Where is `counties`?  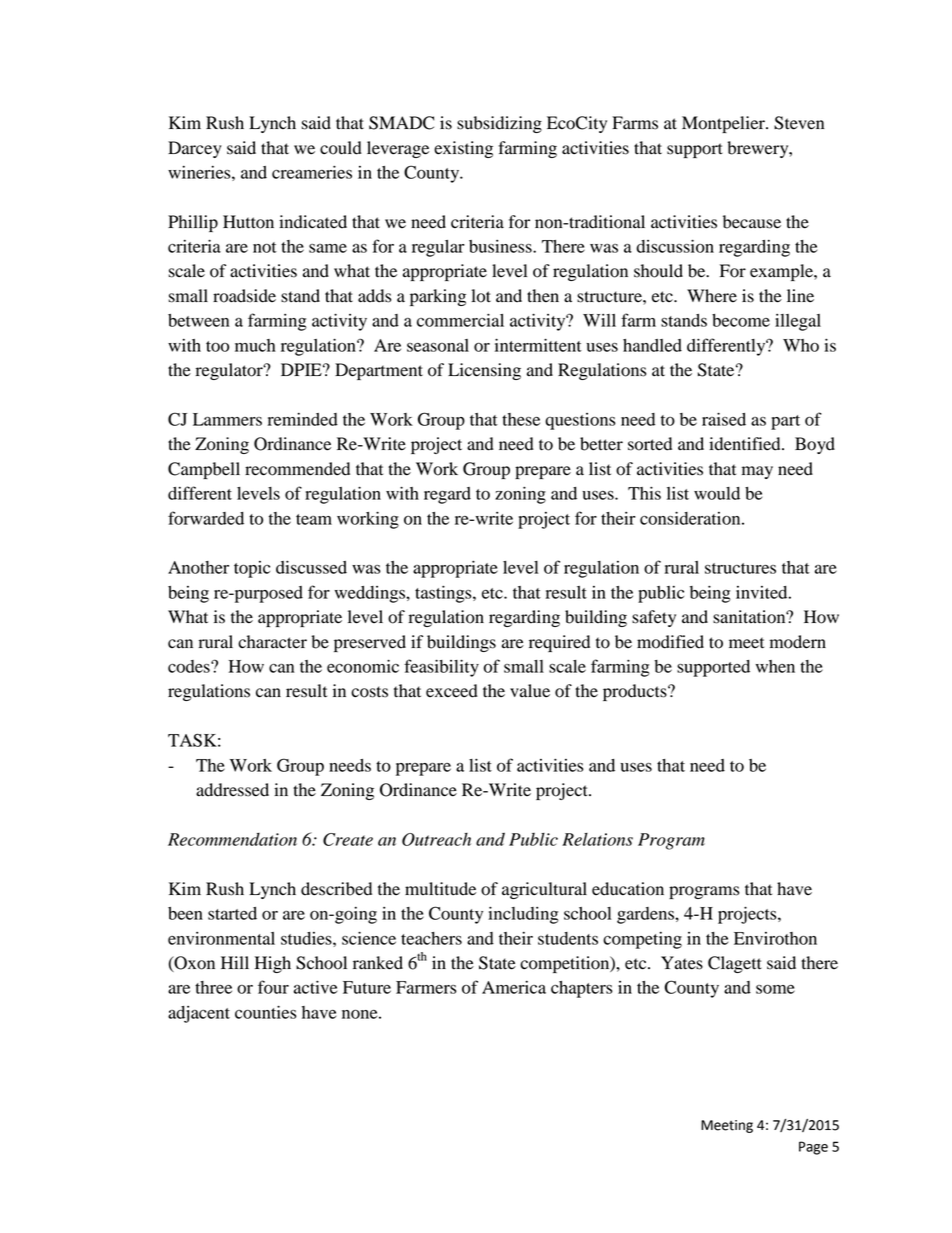 counties is located at coordinates (266, 1012).
